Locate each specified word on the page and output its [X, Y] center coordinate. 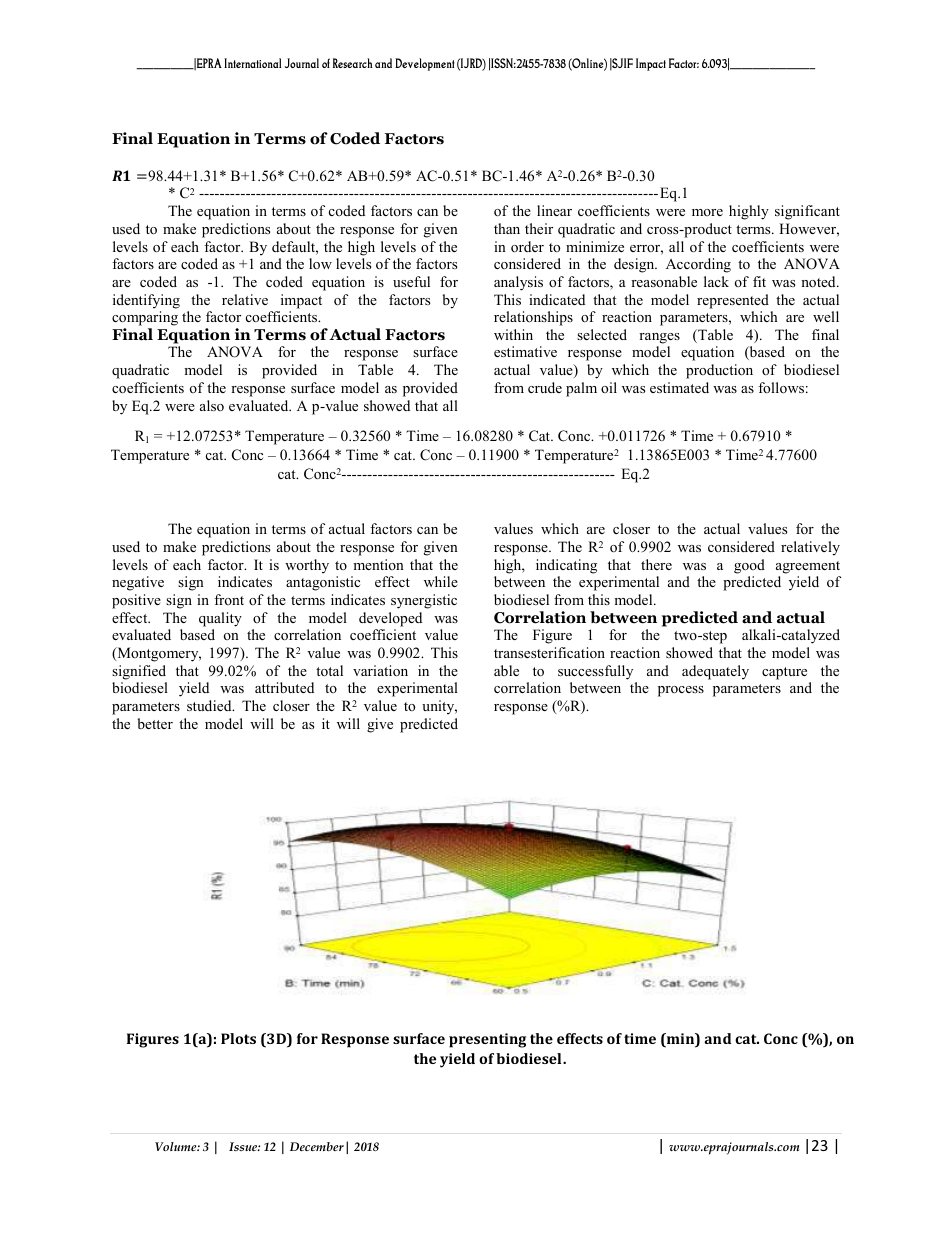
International [253, 63]
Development [425, 64]
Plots [238, 1038]
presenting [487, 1040]
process [681, 691]
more [707, 212]
